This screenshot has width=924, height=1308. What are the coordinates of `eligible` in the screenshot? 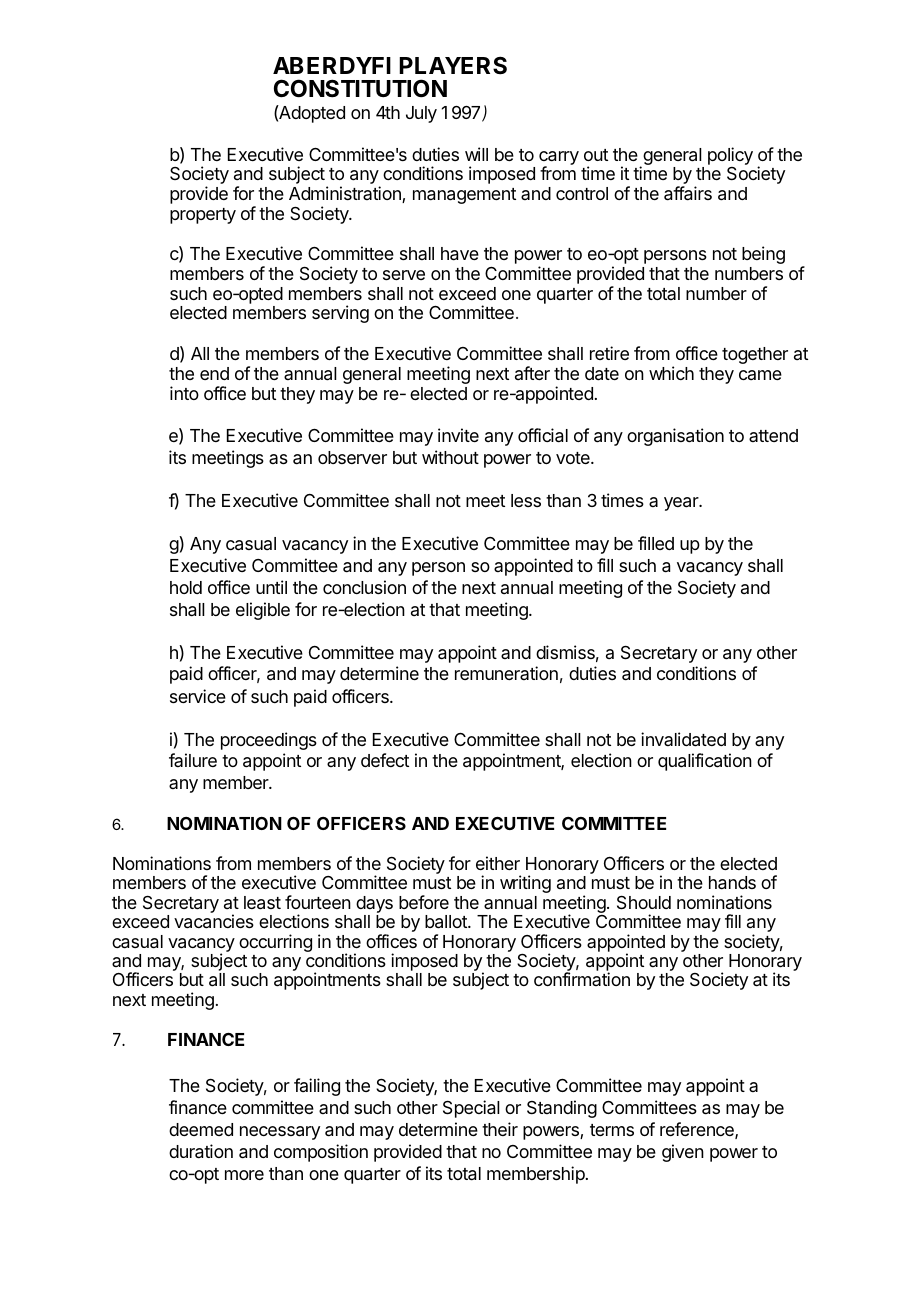 It's located at (263, 611).
